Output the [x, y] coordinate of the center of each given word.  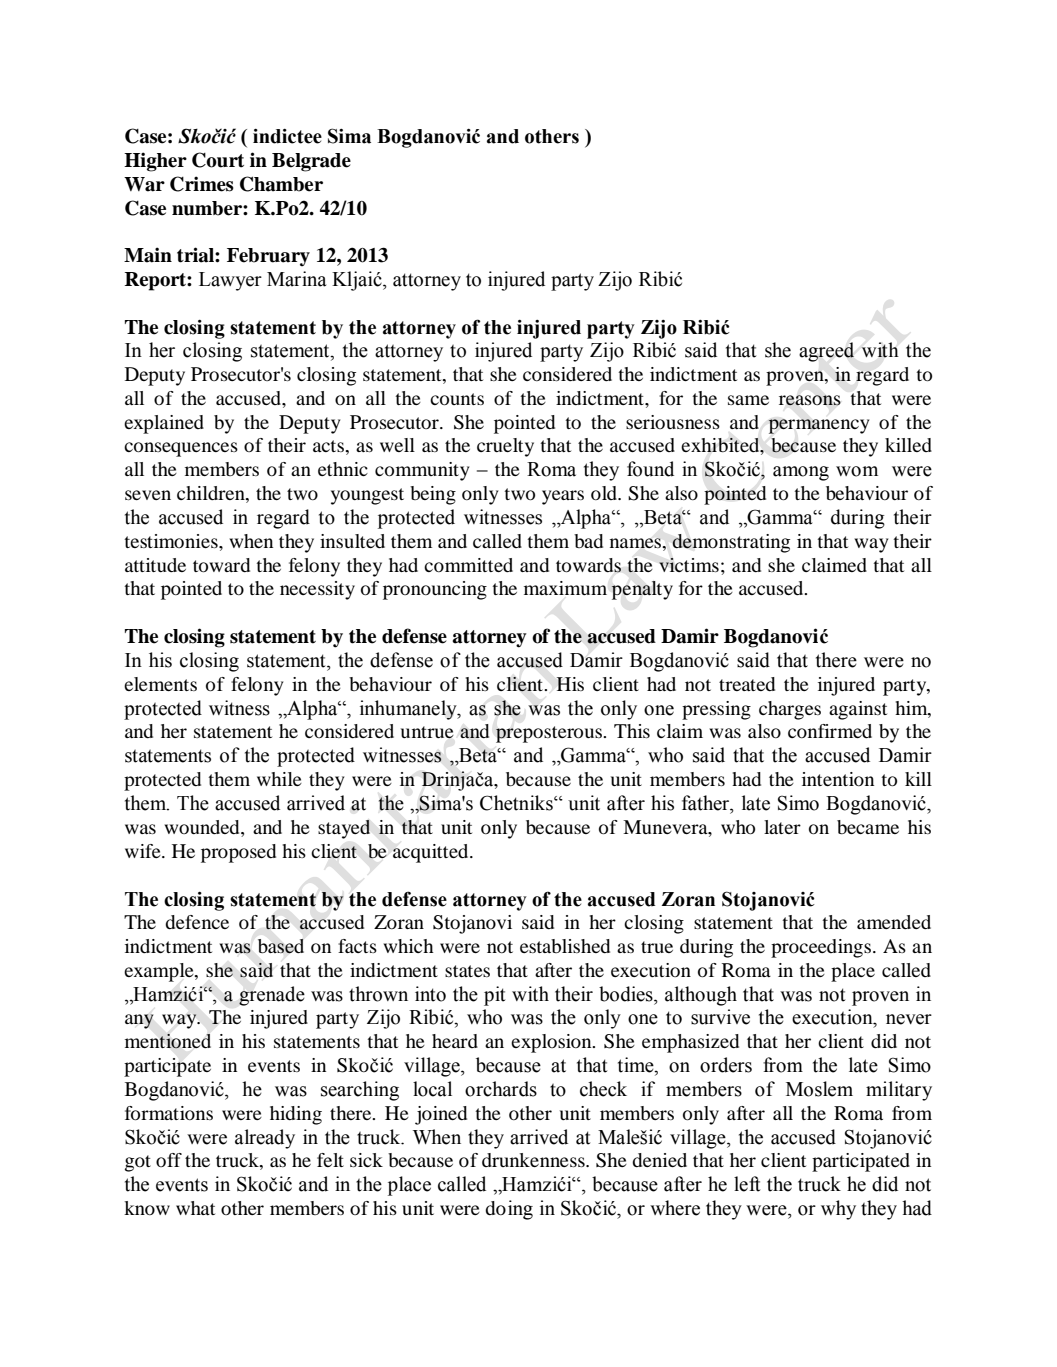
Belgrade [311, 162]
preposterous [550, 734]
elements [160, 684]
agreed [826, 352]
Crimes [202, 184]
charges [790, 710]
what [195, 1208]
